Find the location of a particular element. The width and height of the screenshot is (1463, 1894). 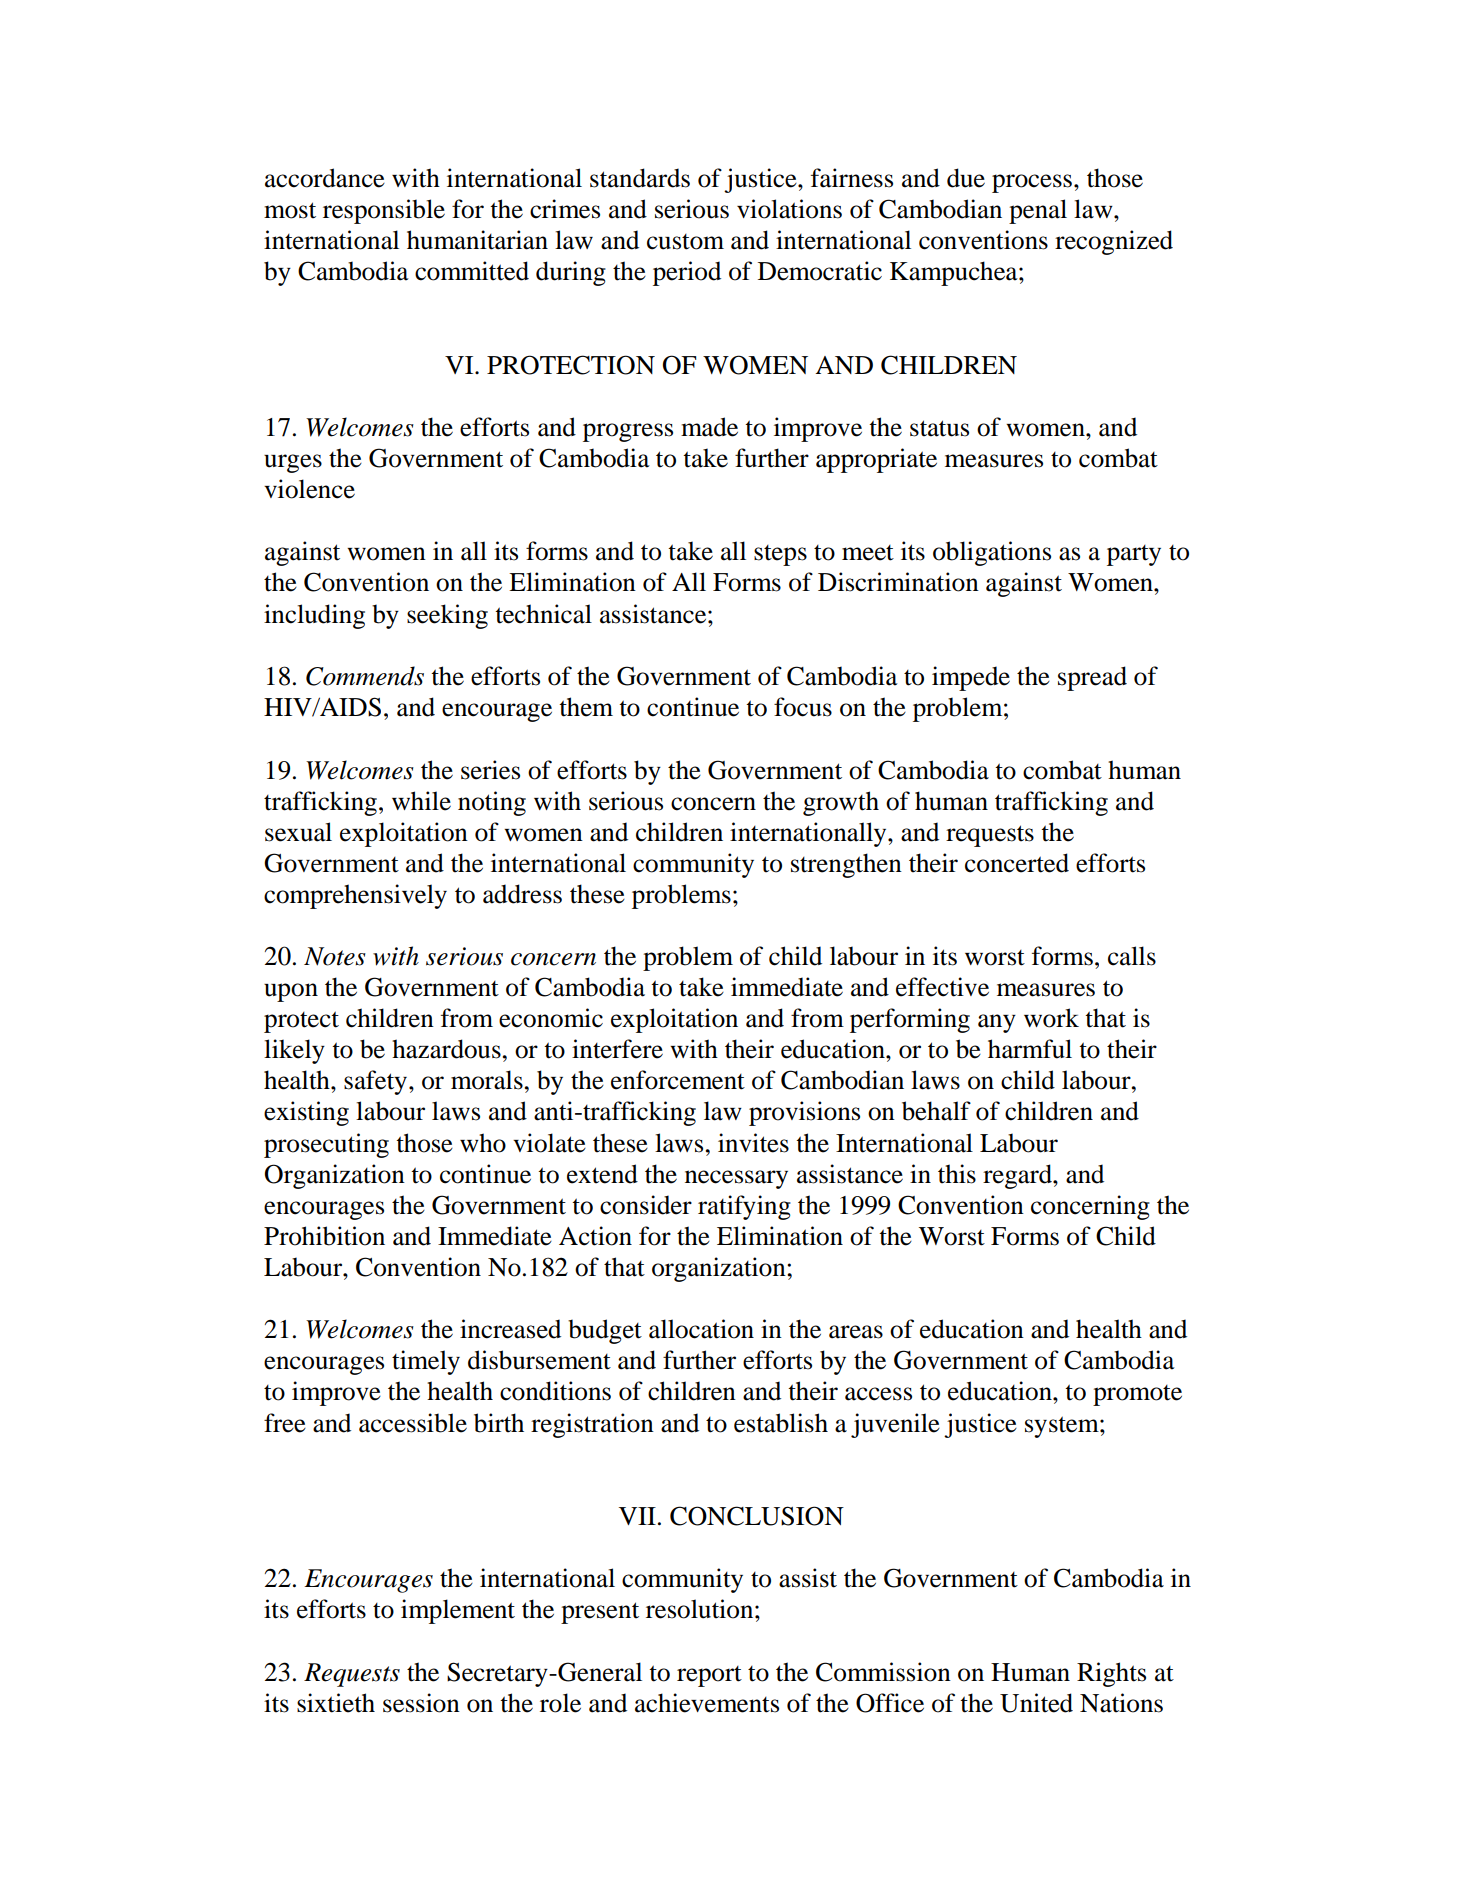

session is located at coordinates (421, 1703).
